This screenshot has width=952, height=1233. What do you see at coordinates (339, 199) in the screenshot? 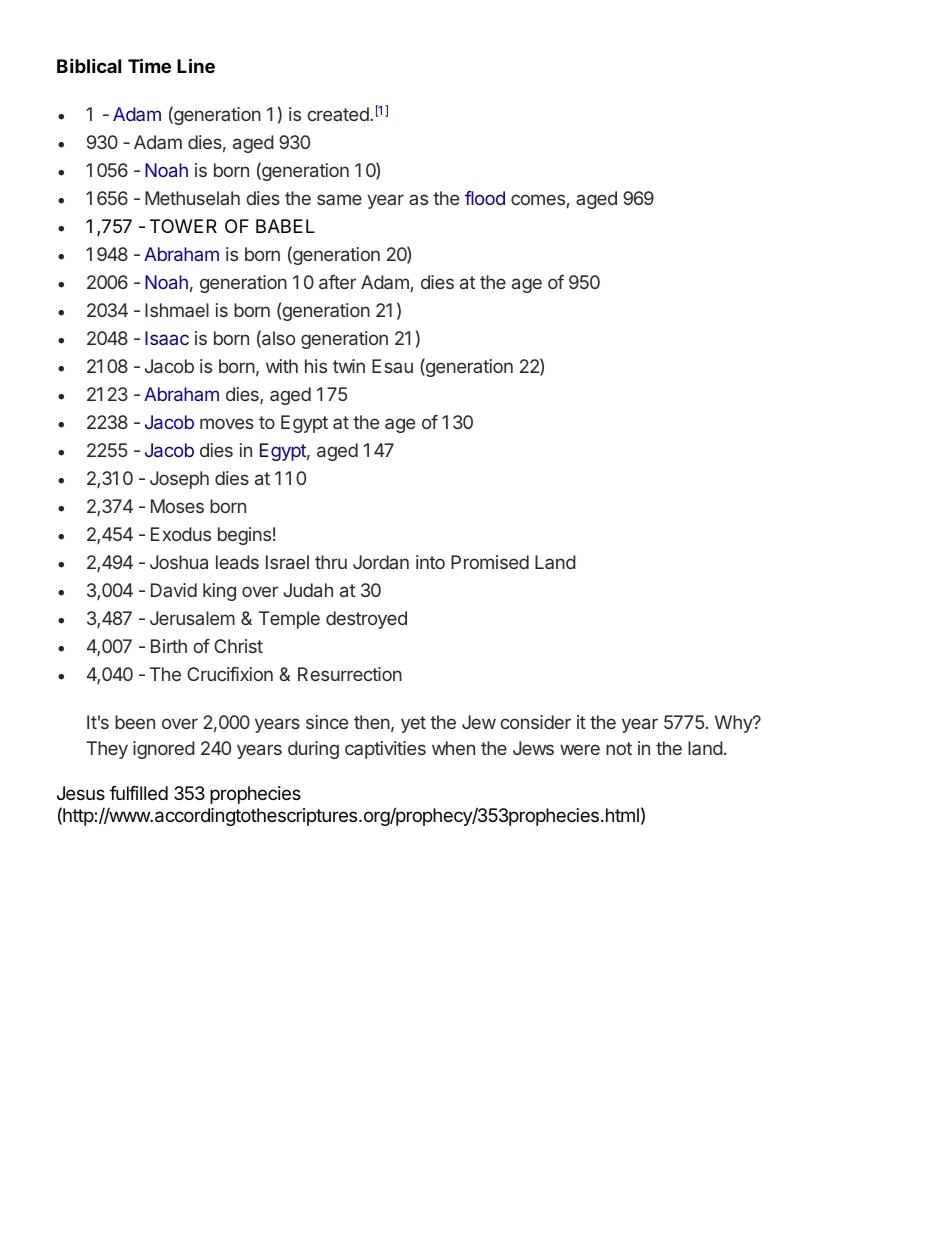
I see `same` at bounding box center [339, 199].
